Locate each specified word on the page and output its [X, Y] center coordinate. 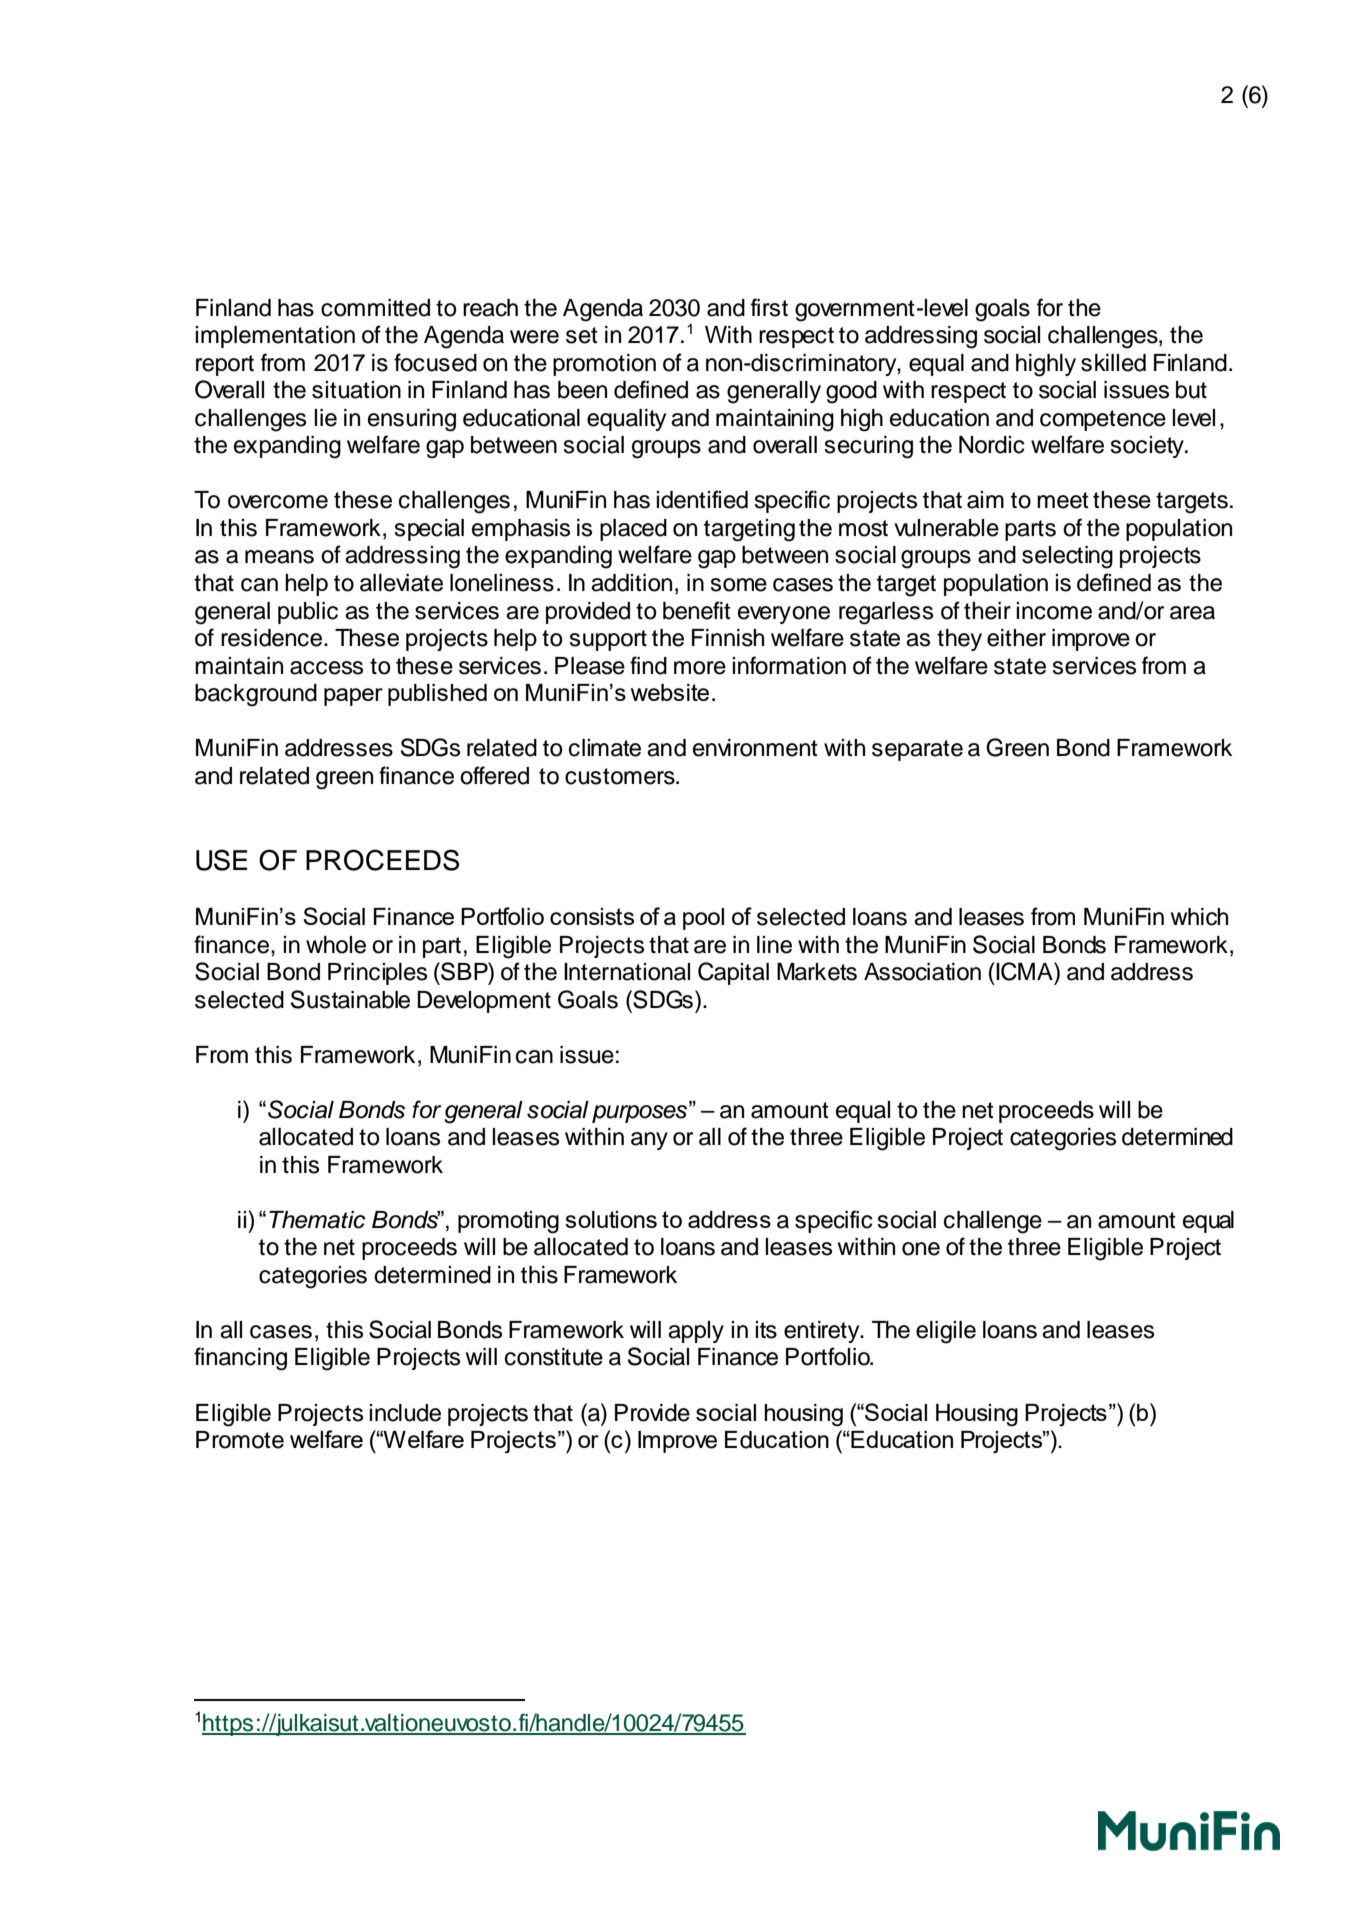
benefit [697, 610]
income [1054, 611]
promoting [508, 1222]
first [769, 307]
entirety [823, 1332]
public [308, 613]
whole [336, 945]
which [1199, 917]
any [649, 1141]
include [405, 1413]
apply [696, 1332]
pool [703, 919]
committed [375, 308]
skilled [1113, 363]
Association [922, 972]
